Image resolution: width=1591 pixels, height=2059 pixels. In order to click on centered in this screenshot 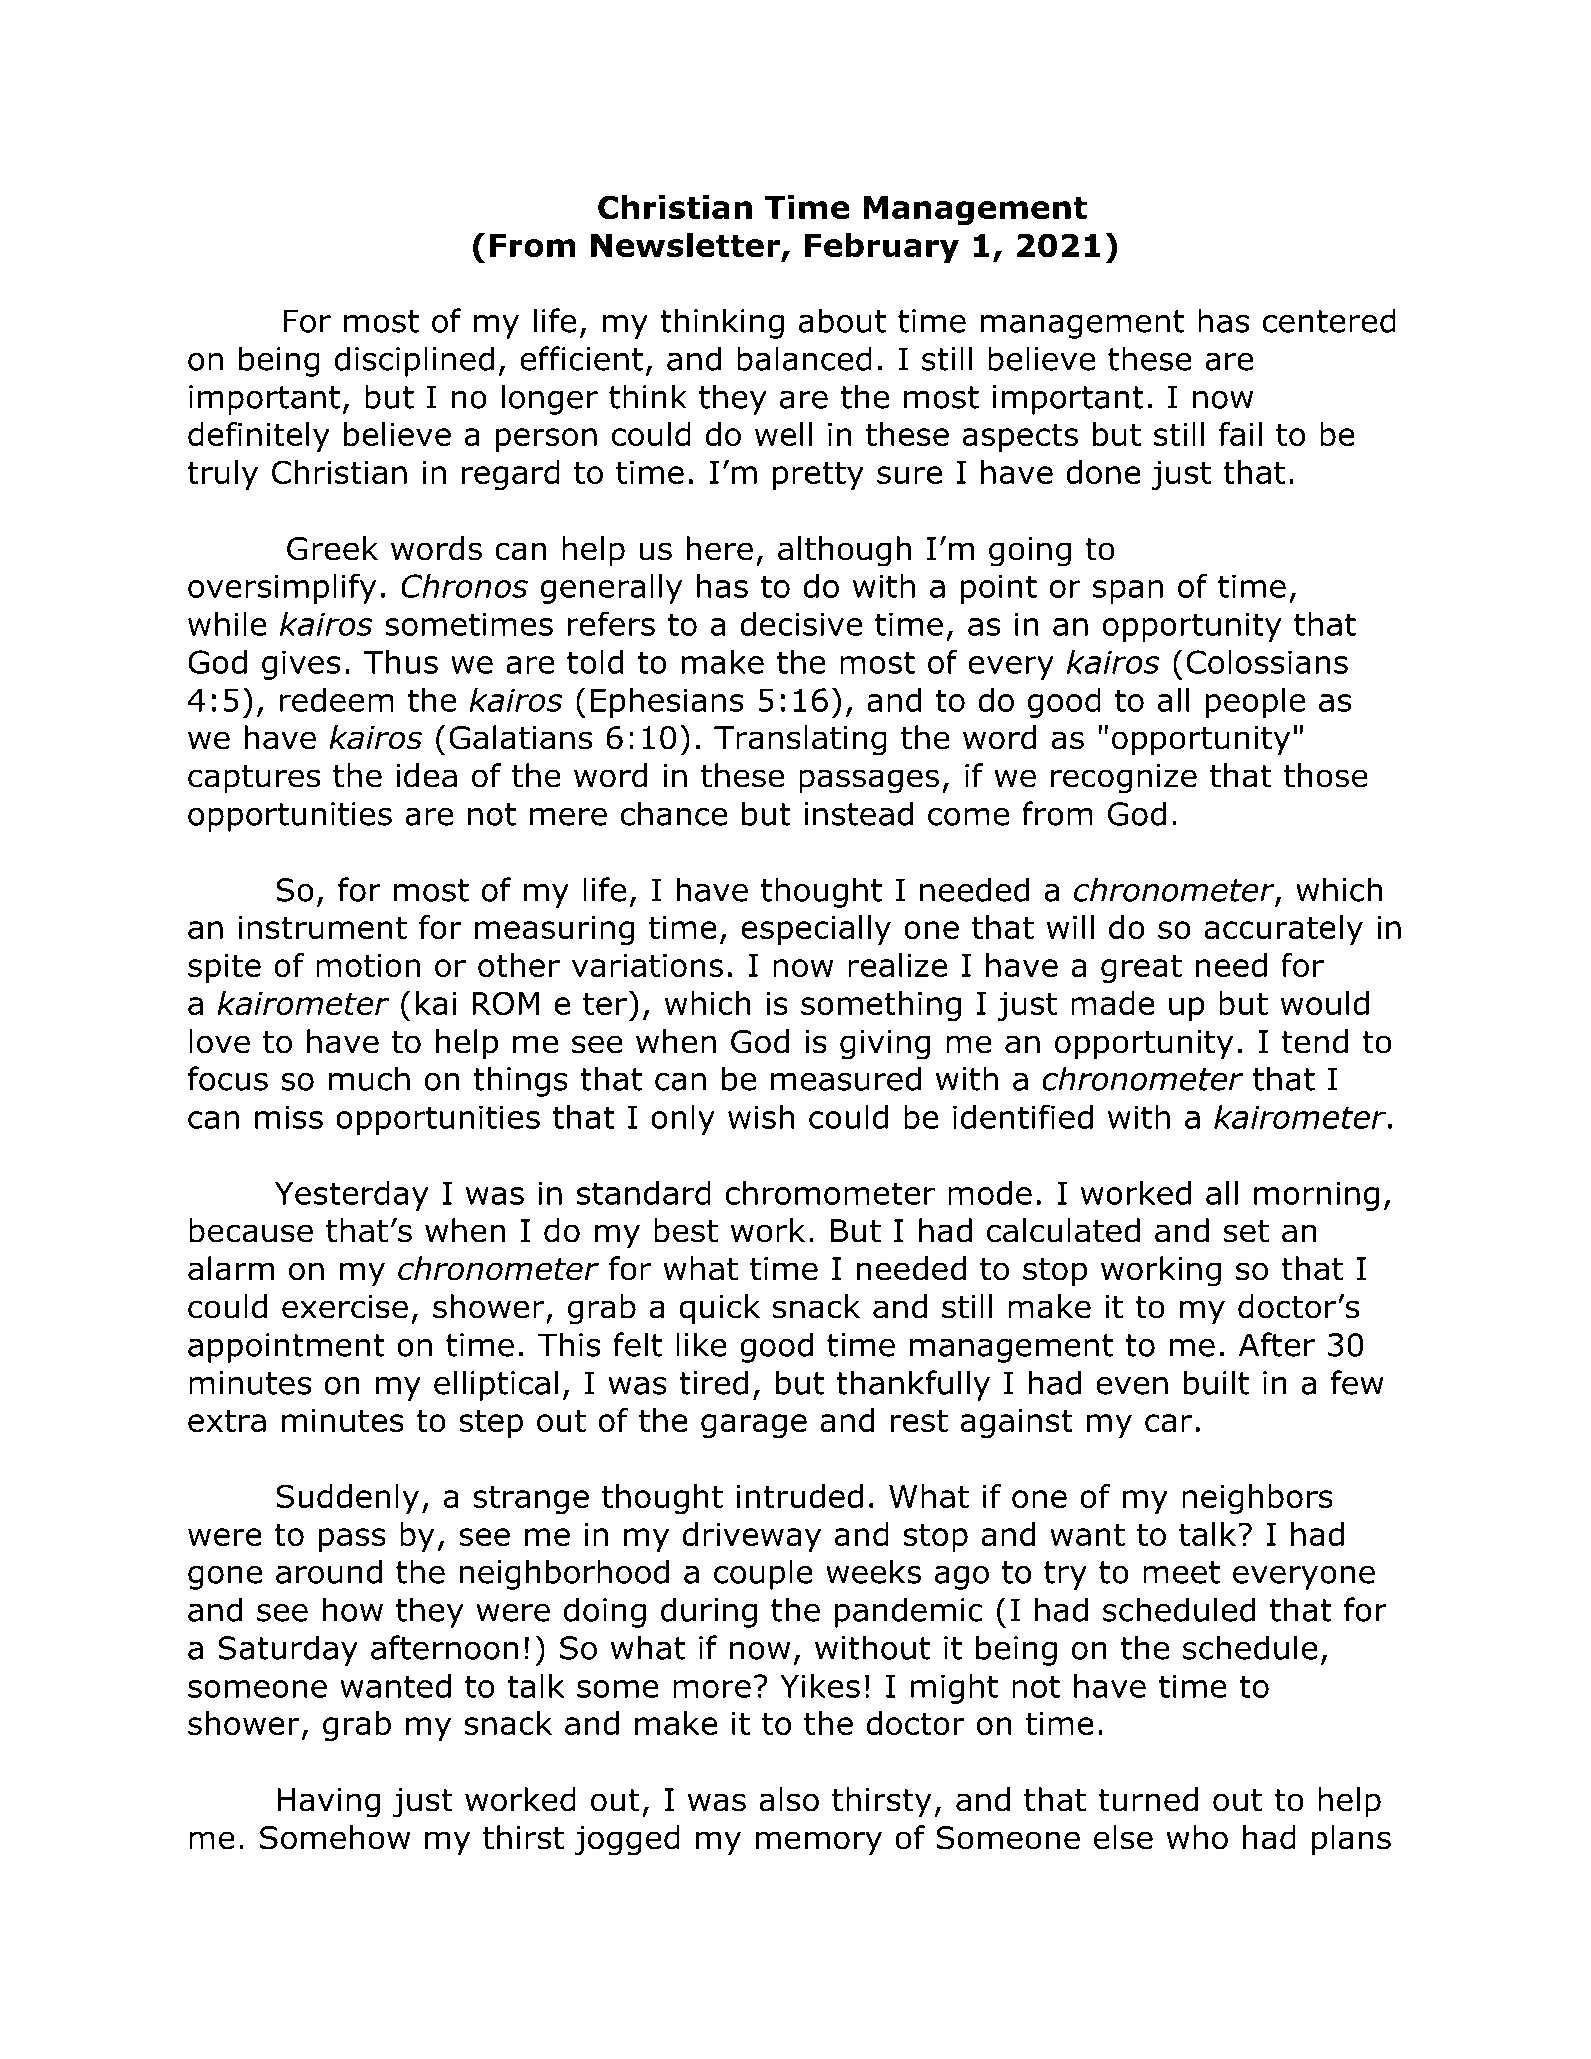, I will do `click(1329, 320)`.
